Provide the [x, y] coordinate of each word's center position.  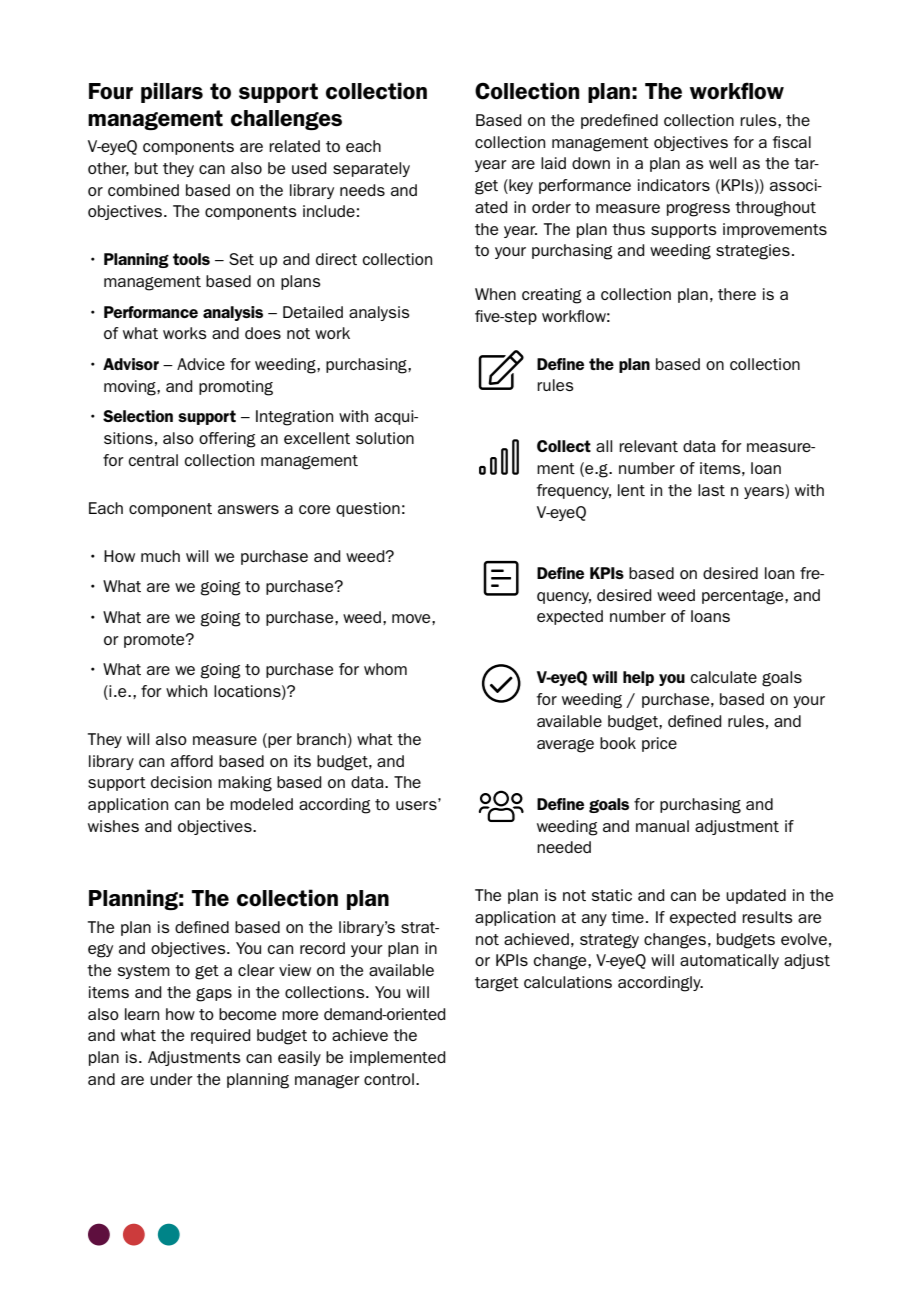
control [389, 1079]
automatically [729, 961]
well [722, 163]
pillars [172, 92]
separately [371, 169]
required [221, 1036]
